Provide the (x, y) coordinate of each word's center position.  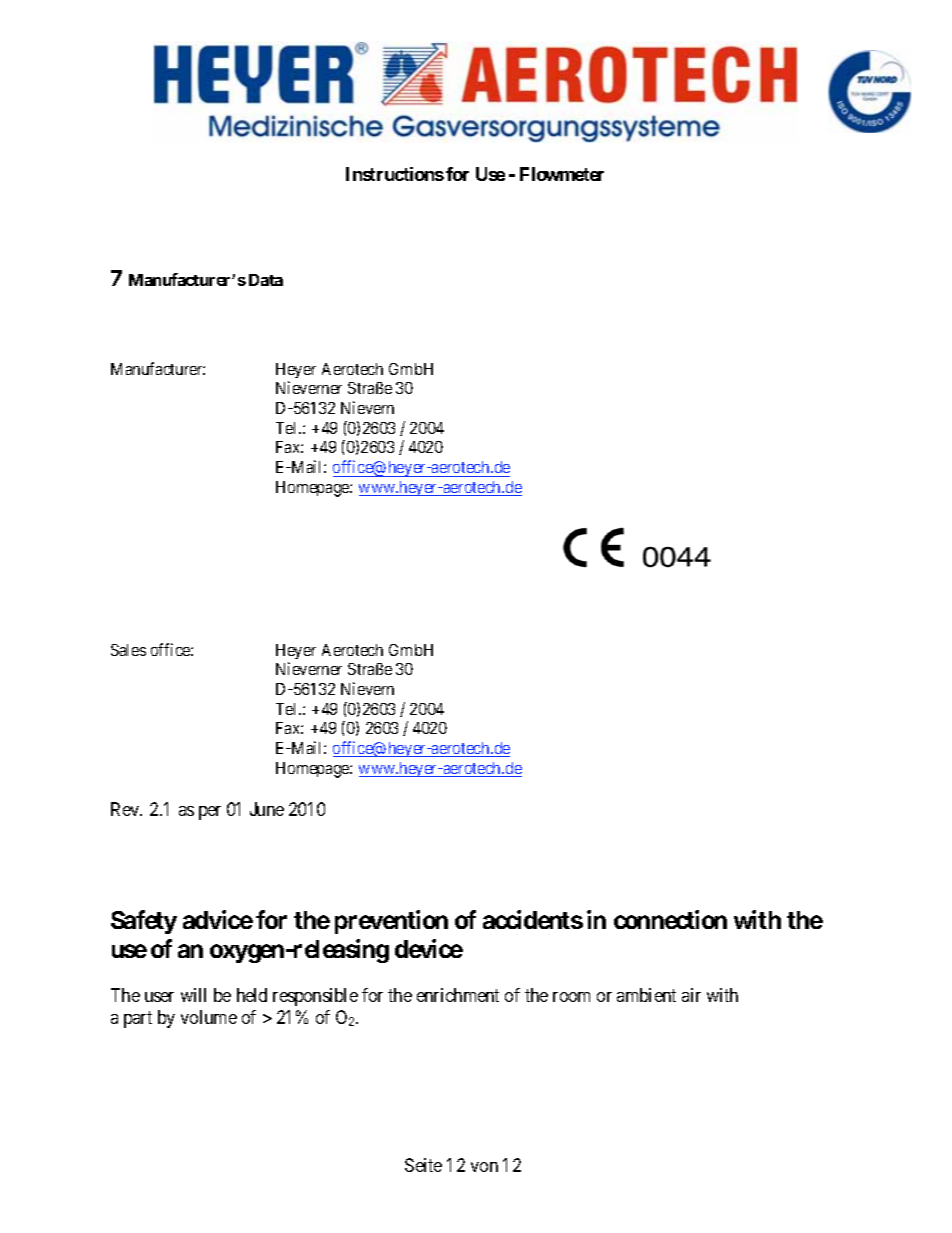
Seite (423, 1165)
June (267, 809)
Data (266, 280)
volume (209, 1017)
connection (670, 919)
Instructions (395, 174)
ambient (646, 995)
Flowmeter (562, 174)
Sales (128, 650)
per (210, 813)
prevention (391, 922)
